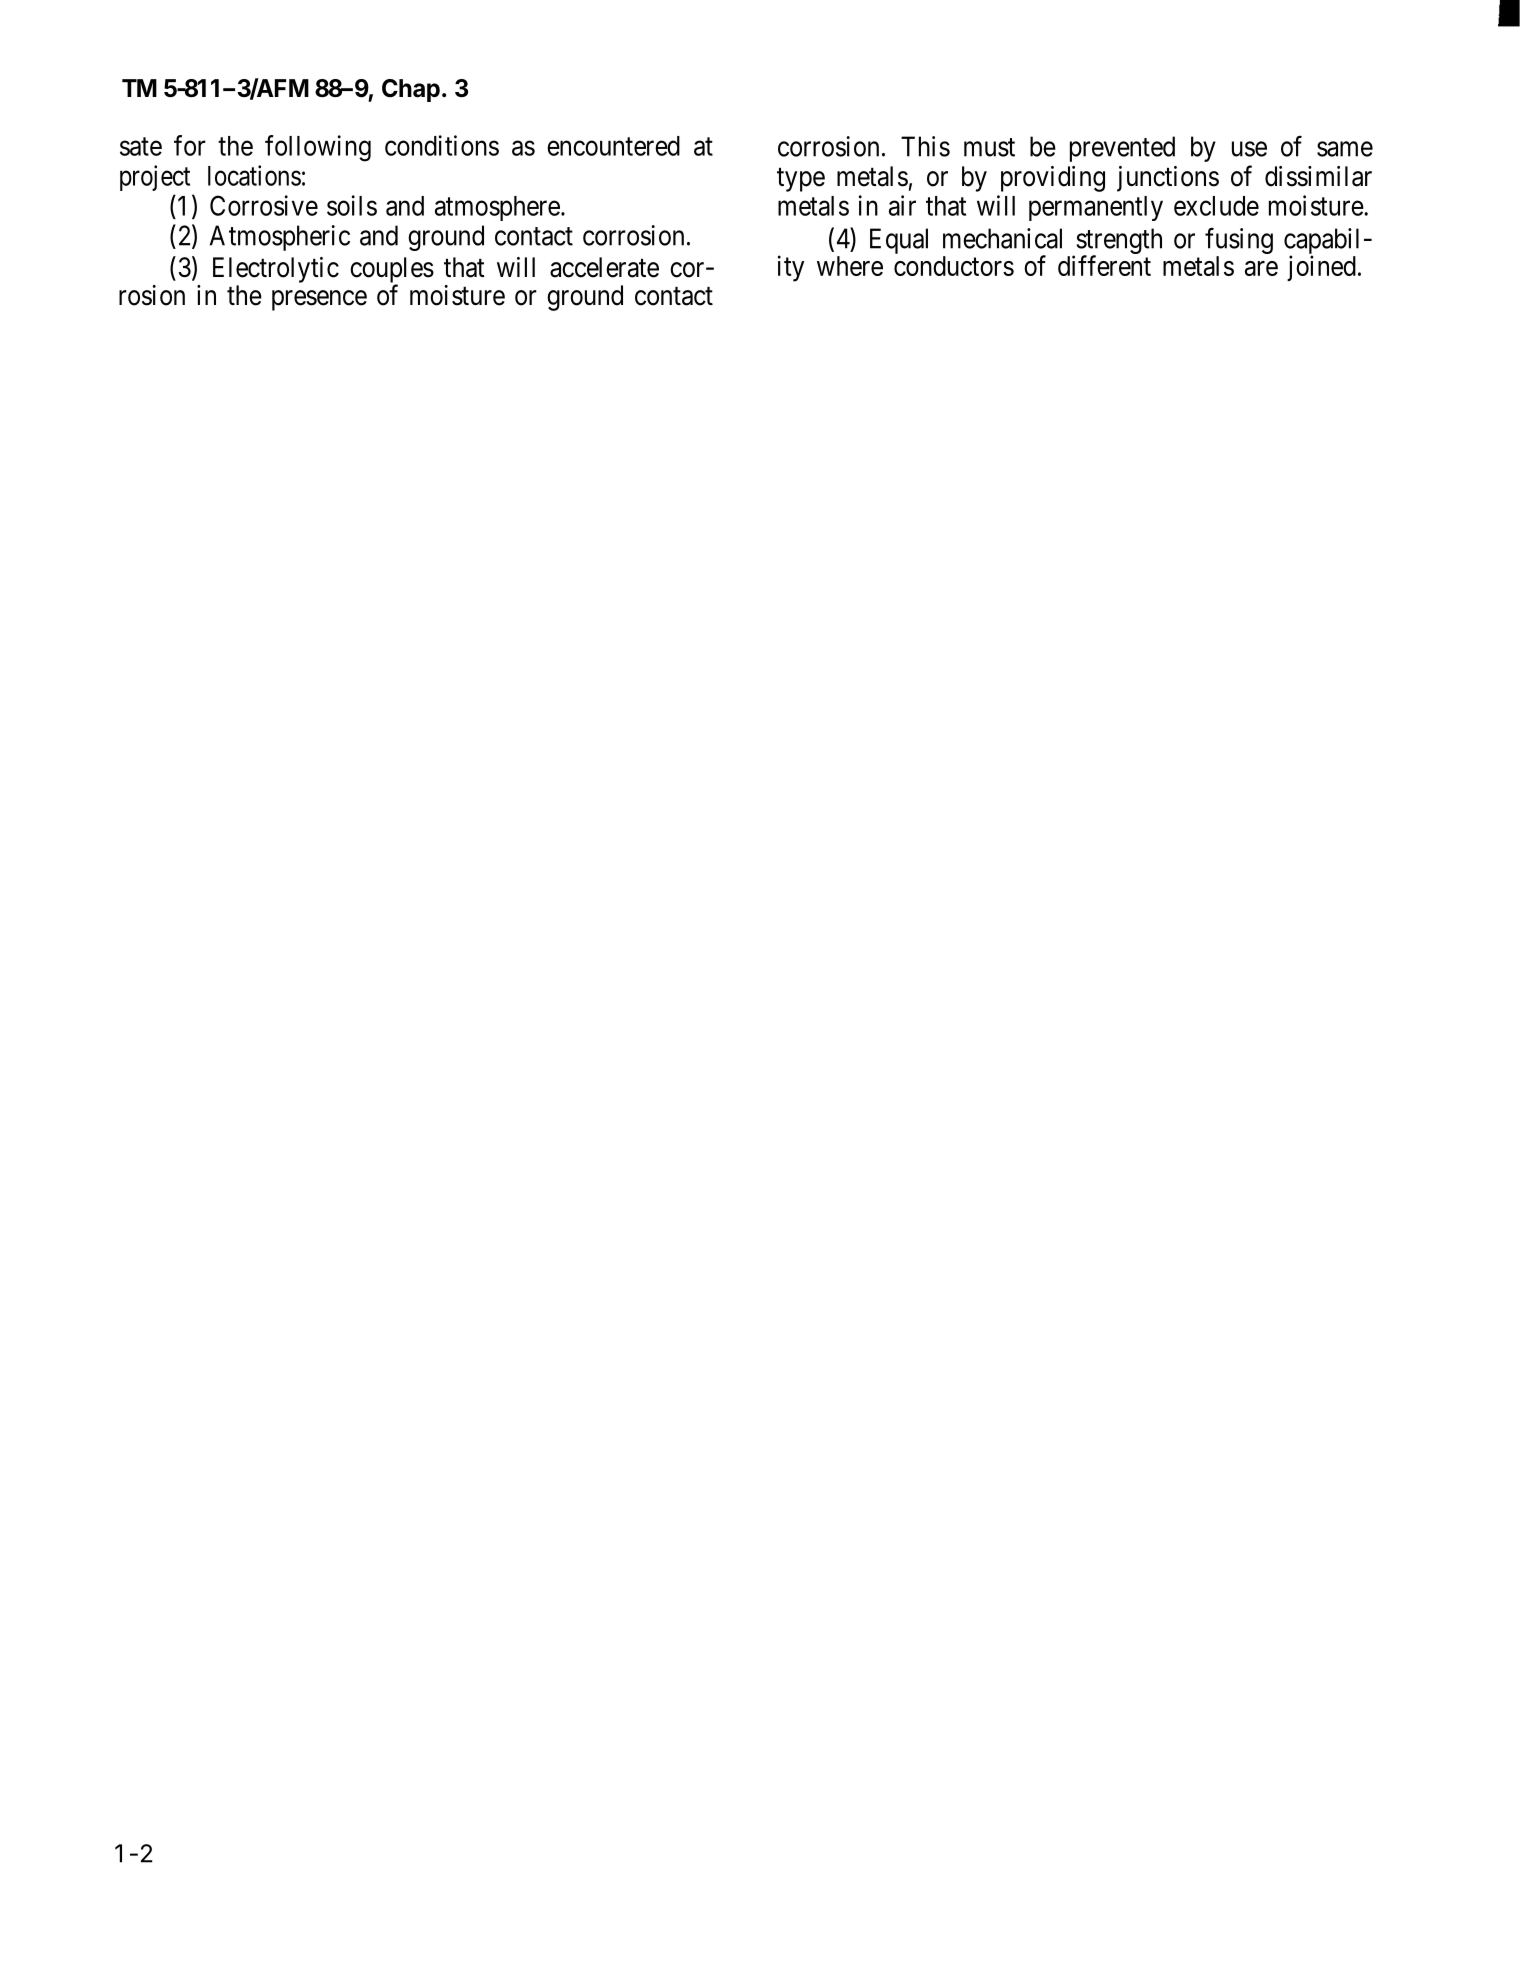 The image size is (1520, 1961). What do you see at coordinates (280, 238) in the screenshot?
I see `Atmospheric` at bounding box center [280, 238].
